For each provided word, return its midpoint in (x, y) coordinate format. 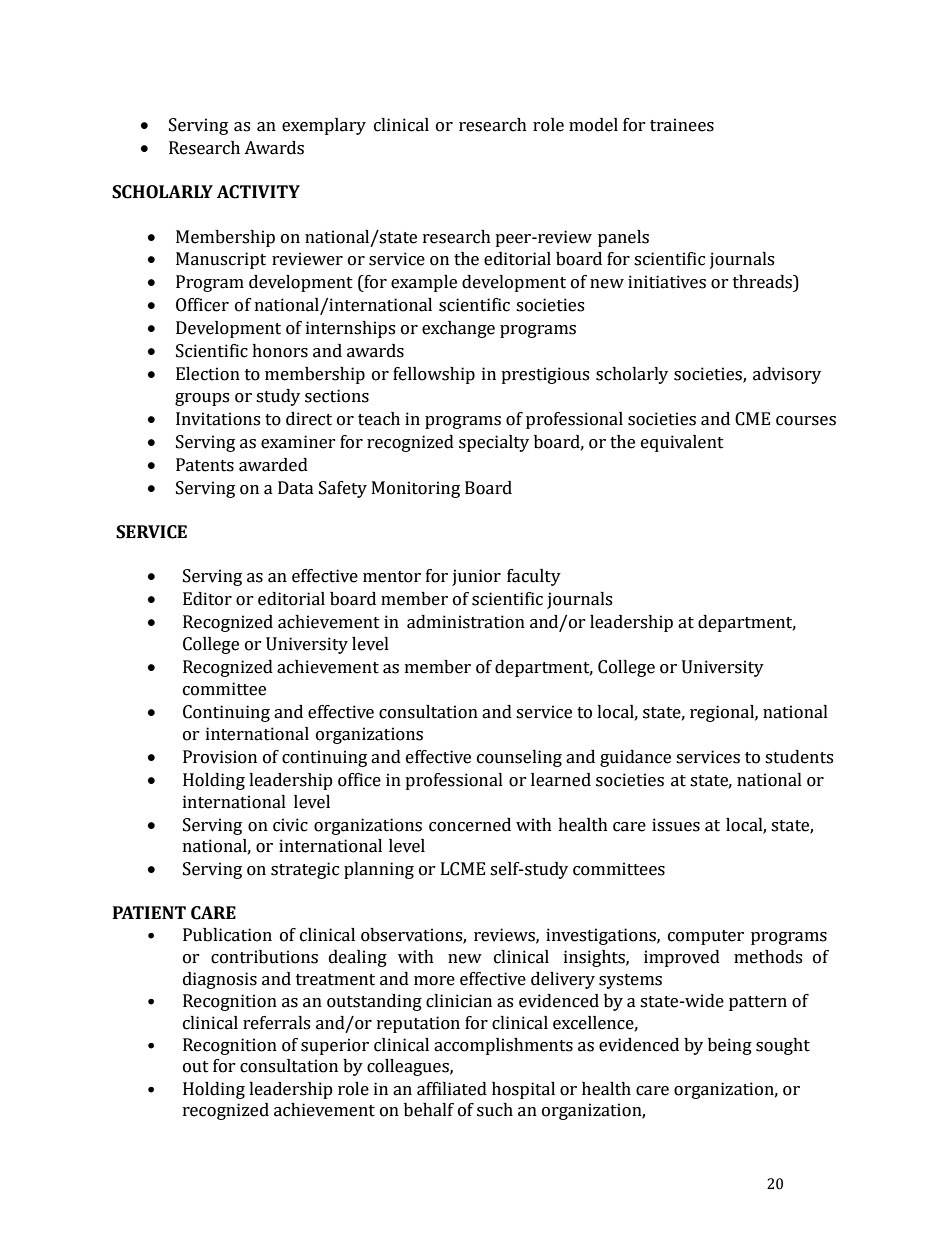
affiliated (452, 1089)
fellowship (434, 375)
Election (208, 374)
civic (290, 825)
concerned (470, 825)
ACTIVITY (258, 192)
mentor (392, 577)
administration (466, 622)
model (593, 125)
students (799, 757)
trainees (682, 125)
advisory (787, 375)
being (730, 1046)
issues (676, 825)
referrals (276, 1023)
